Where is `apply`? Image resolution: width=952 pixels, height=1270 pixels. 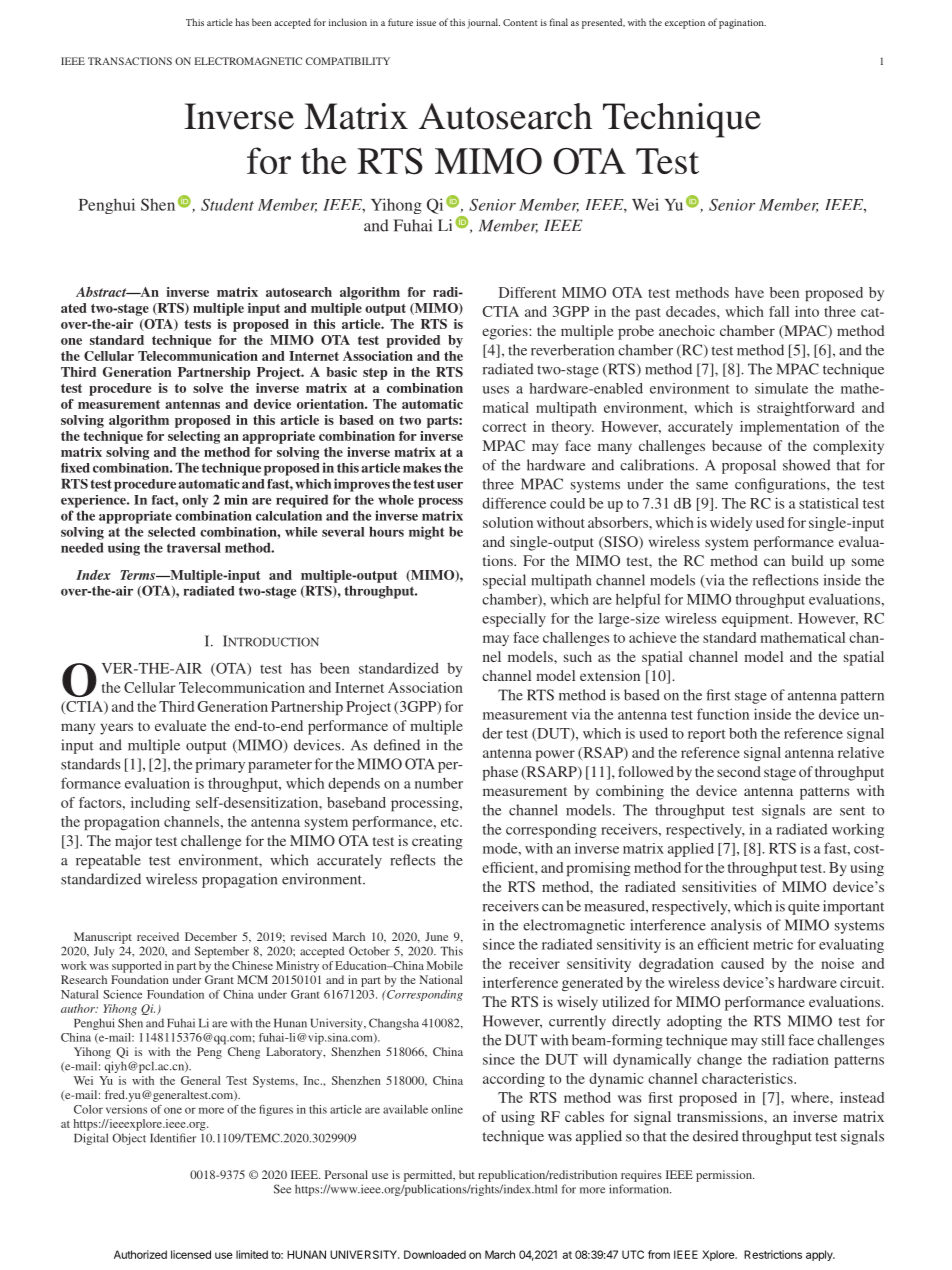 apply is located at coordinates (820, 1255).
